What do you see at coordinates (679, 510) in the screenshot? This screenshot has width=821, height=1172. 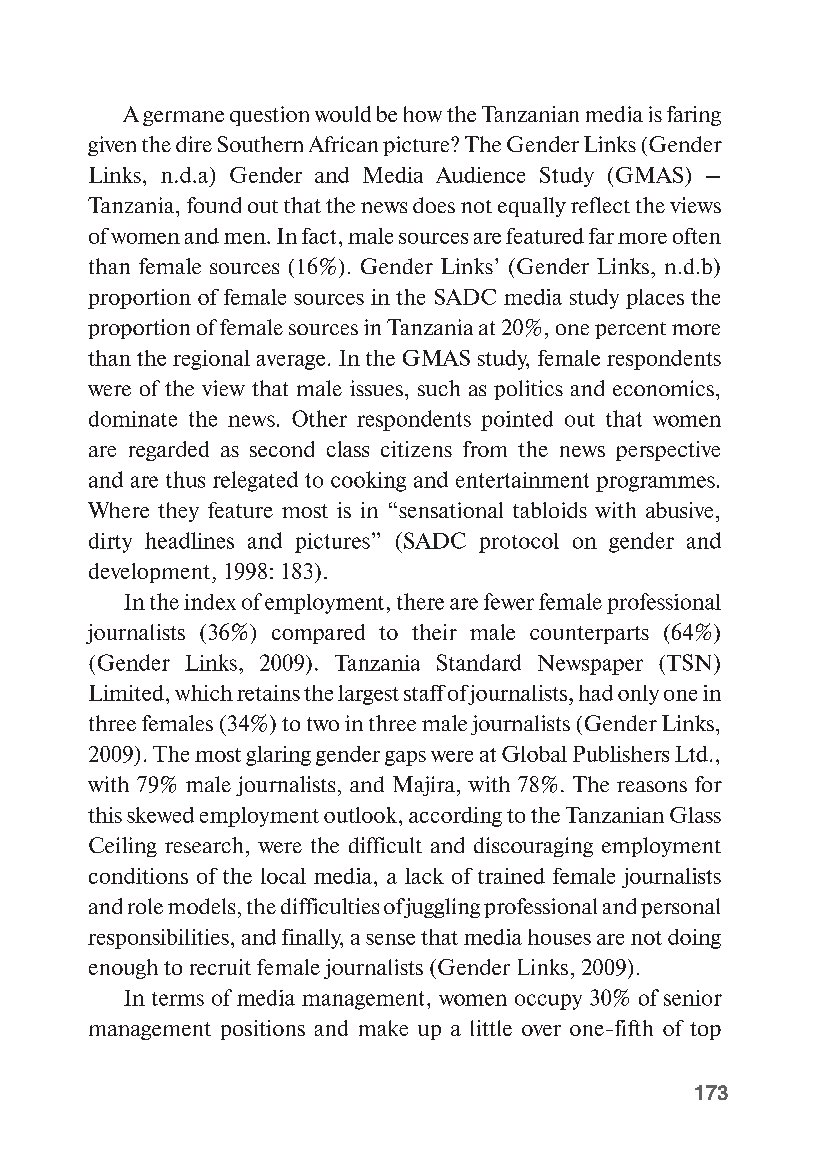 I see `abusive` at bounding box center [679, 510].
